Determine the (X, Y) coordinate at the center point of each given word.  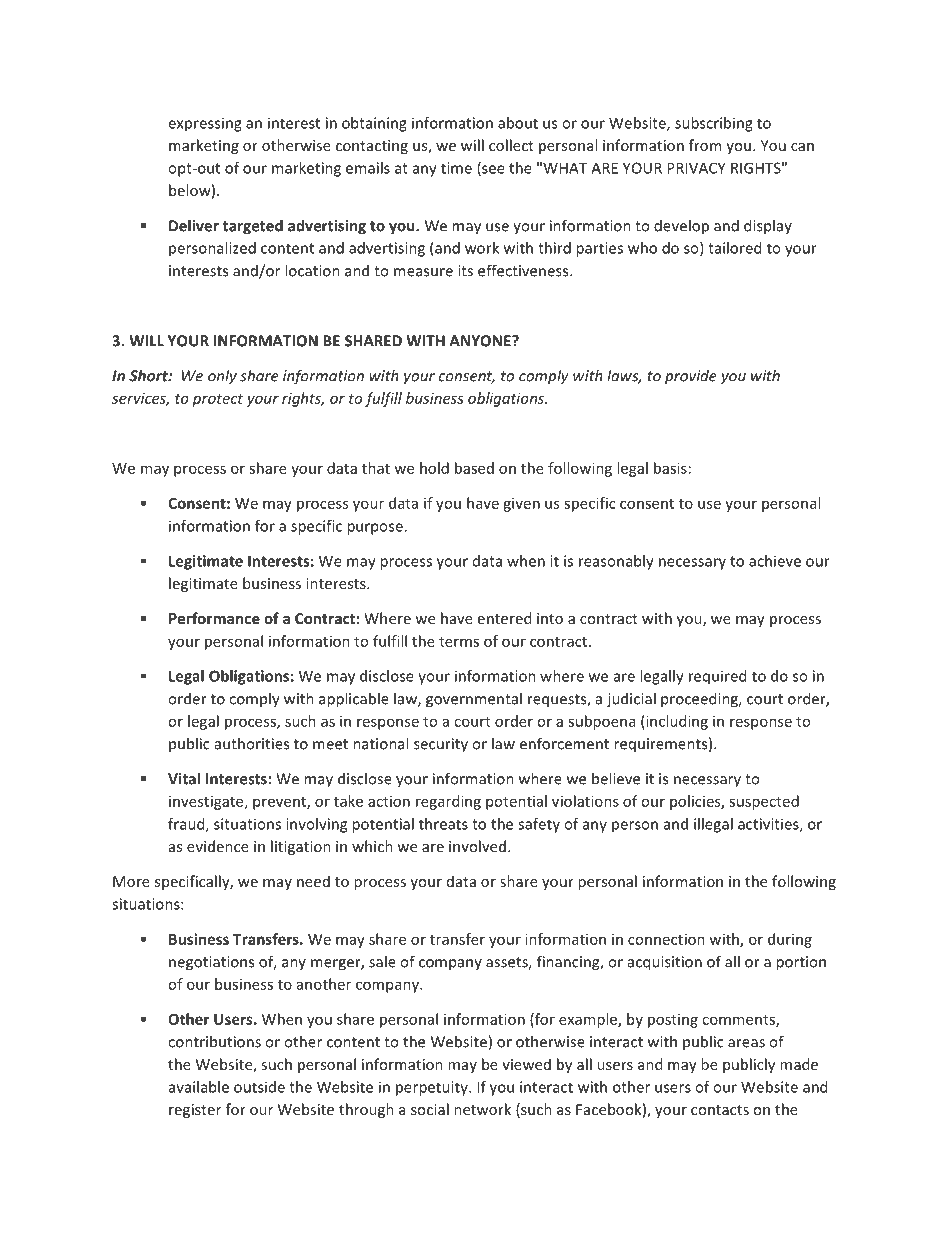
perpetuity (433, 1088)
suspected (764, 802)
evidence (218, 846)
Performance (214, 618)
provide (691, 377)
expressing (205, 124)
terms (459, 642)
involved (477, 846)
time (456, 168)
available (199, 1087)
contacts (720, 1110)
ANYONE (481, 341)
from (705, 145)
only (222, 377)
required (717, 677)
